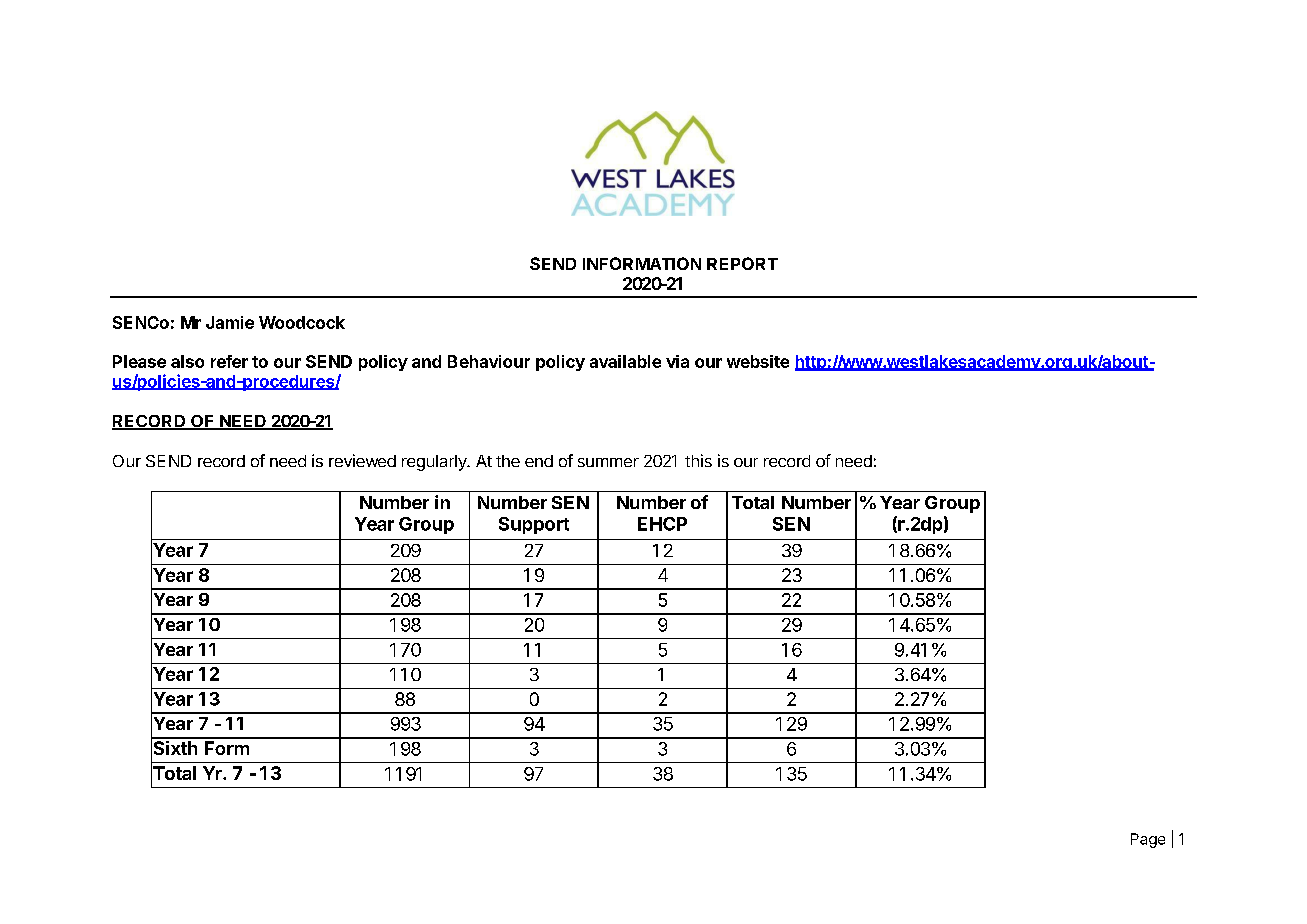  What do you see at coordinates (742, 263) in the document?
I see `REPORT` at bounding box center [742, 263].
